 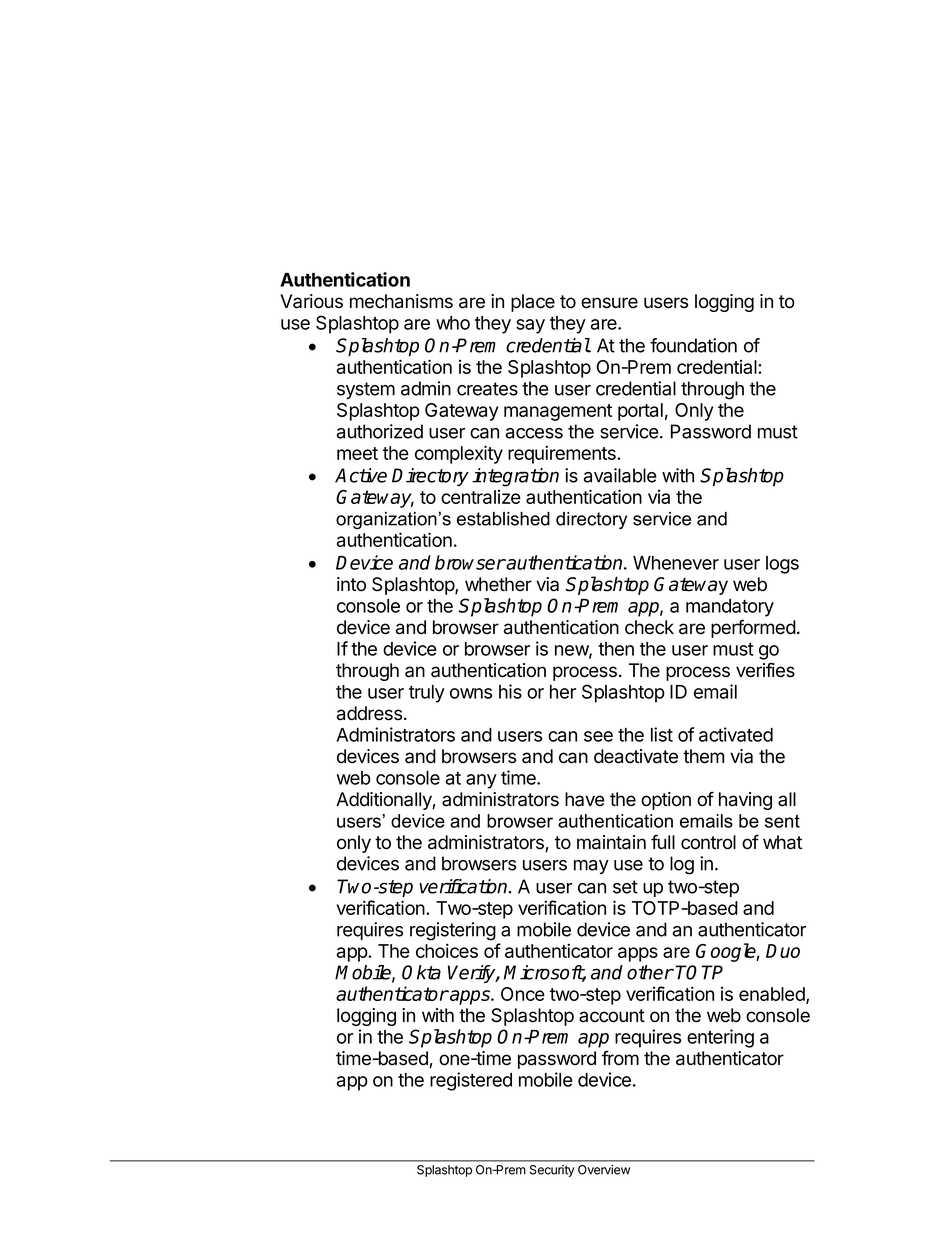 I want to click on foundation, so click(x=693, y=345).
